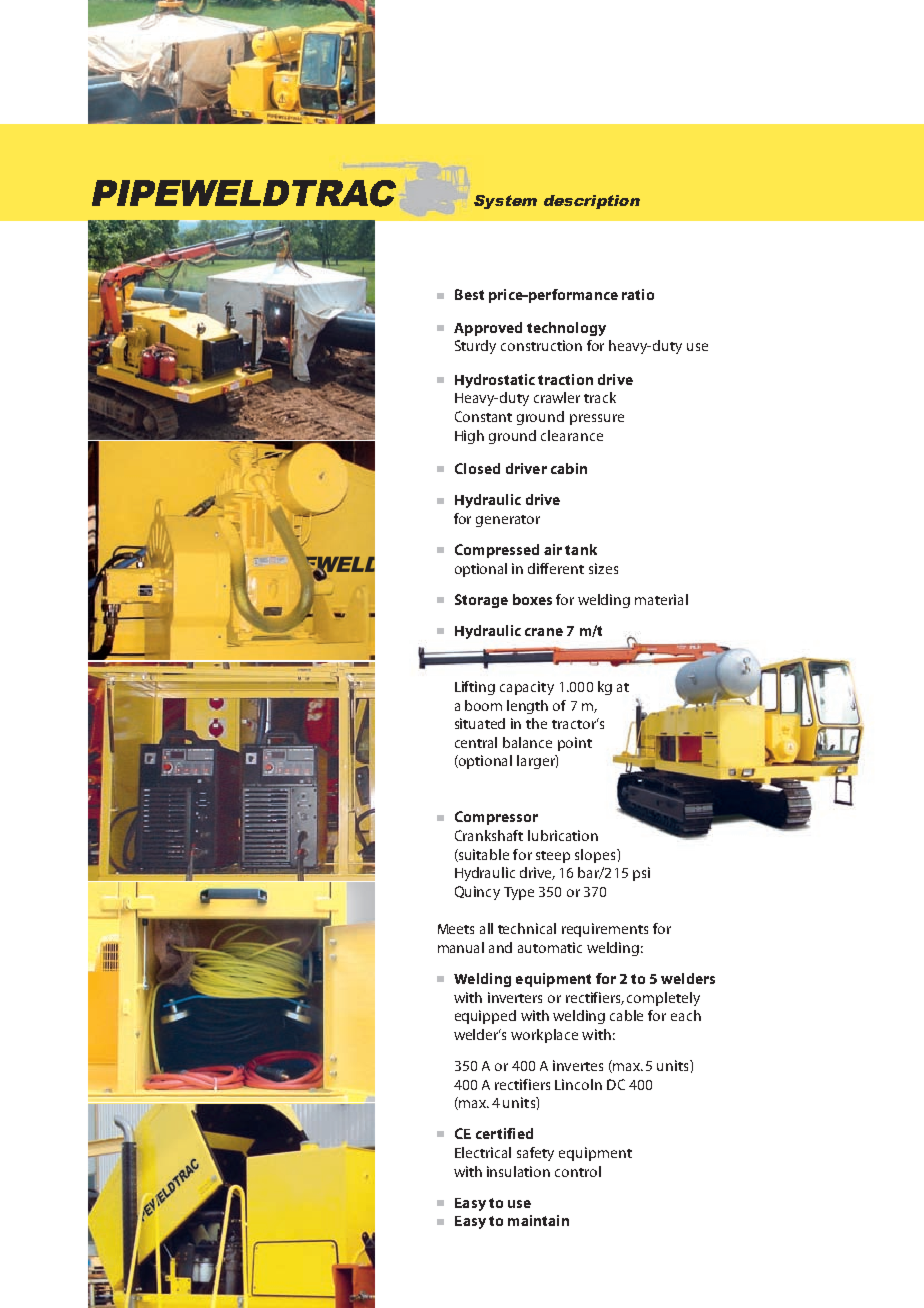 This screenshot has width=924, height=1308. Describe the element at coordinates (638, 294) in the screenshot. I see `ratio` at that location.
